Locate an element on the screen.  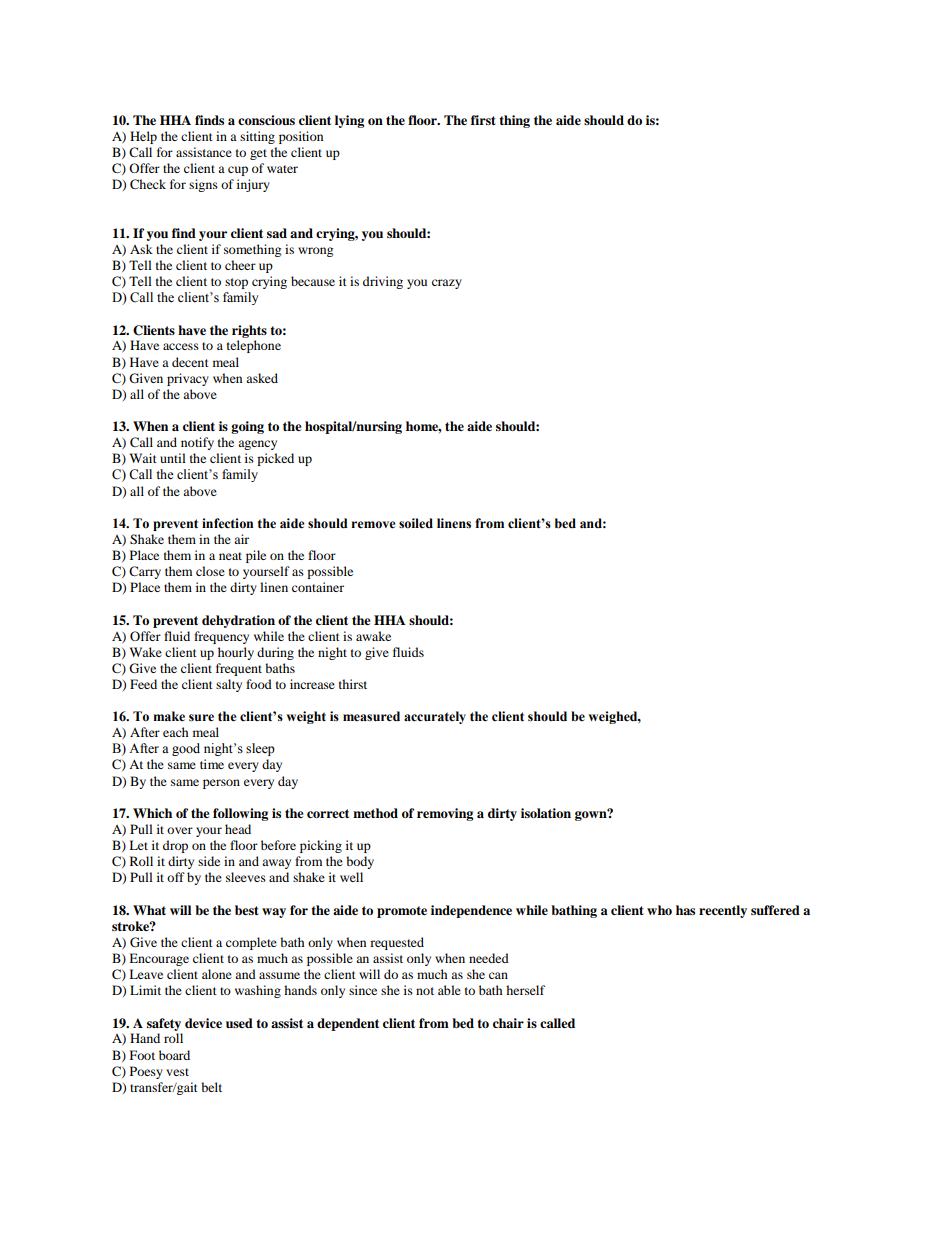
crazy is located at coordinates (447, 284).
